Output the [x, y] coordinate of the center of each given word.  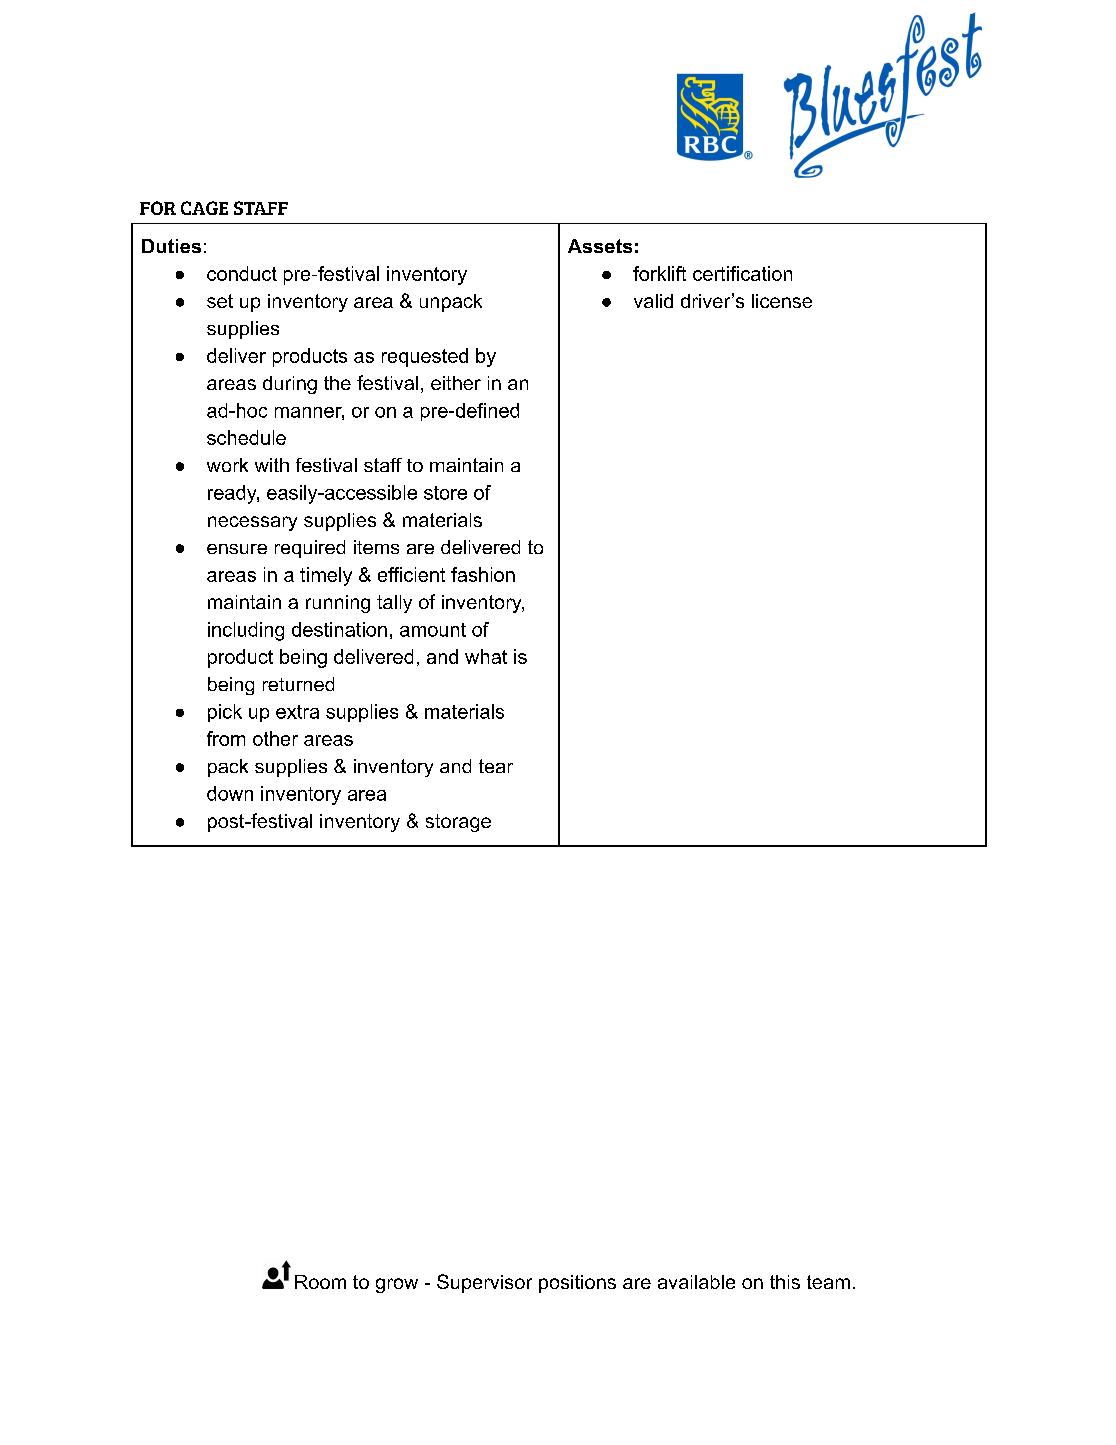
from [226, 738]
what [486, 656]
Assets [600, 246]
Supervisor [484, 1283]
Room [320, 1282]
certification [742, 273]
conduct [242, 273]
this [785, 1282]
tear [496, 766]
